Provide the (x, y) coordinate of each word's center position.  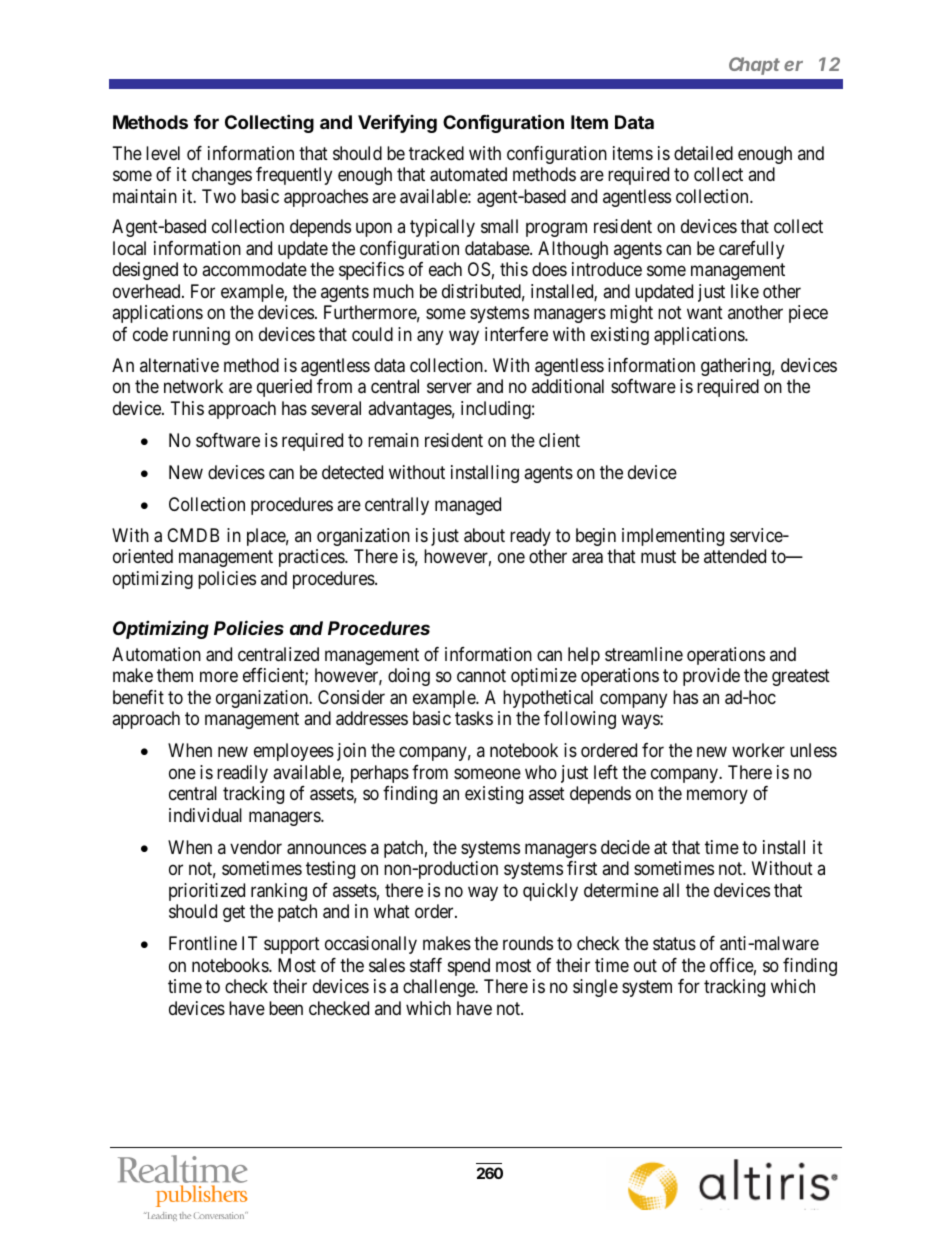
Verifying (397, 123)
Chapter (766, 66)
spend (469, 967)
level (163, 153)
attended (735, 556)
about (484, 535)
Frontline (203, 943)
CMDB (193, 535)
